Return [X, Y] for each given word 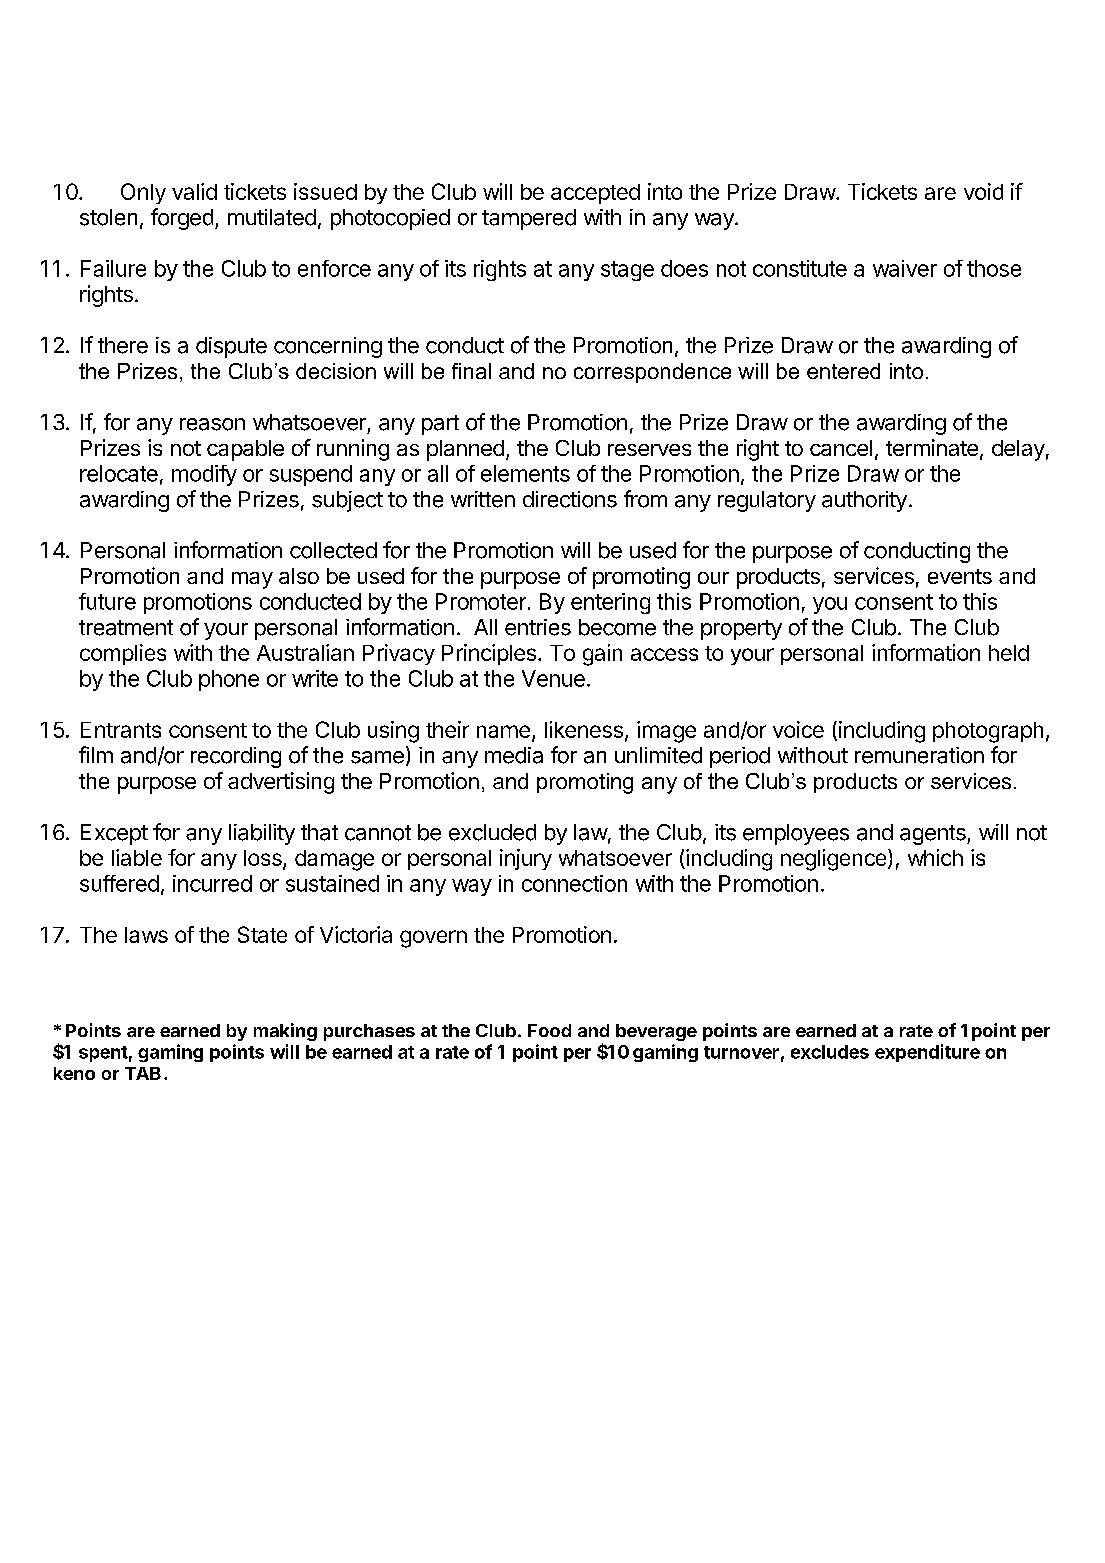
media [514, 755]
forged [182, 219]
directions [570, 499]
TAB [143, 1073]
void [983, 191]
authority [864, 501]
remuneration [919, 755]
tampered [529, 219]
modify [204, 475]
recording [236, 757]
